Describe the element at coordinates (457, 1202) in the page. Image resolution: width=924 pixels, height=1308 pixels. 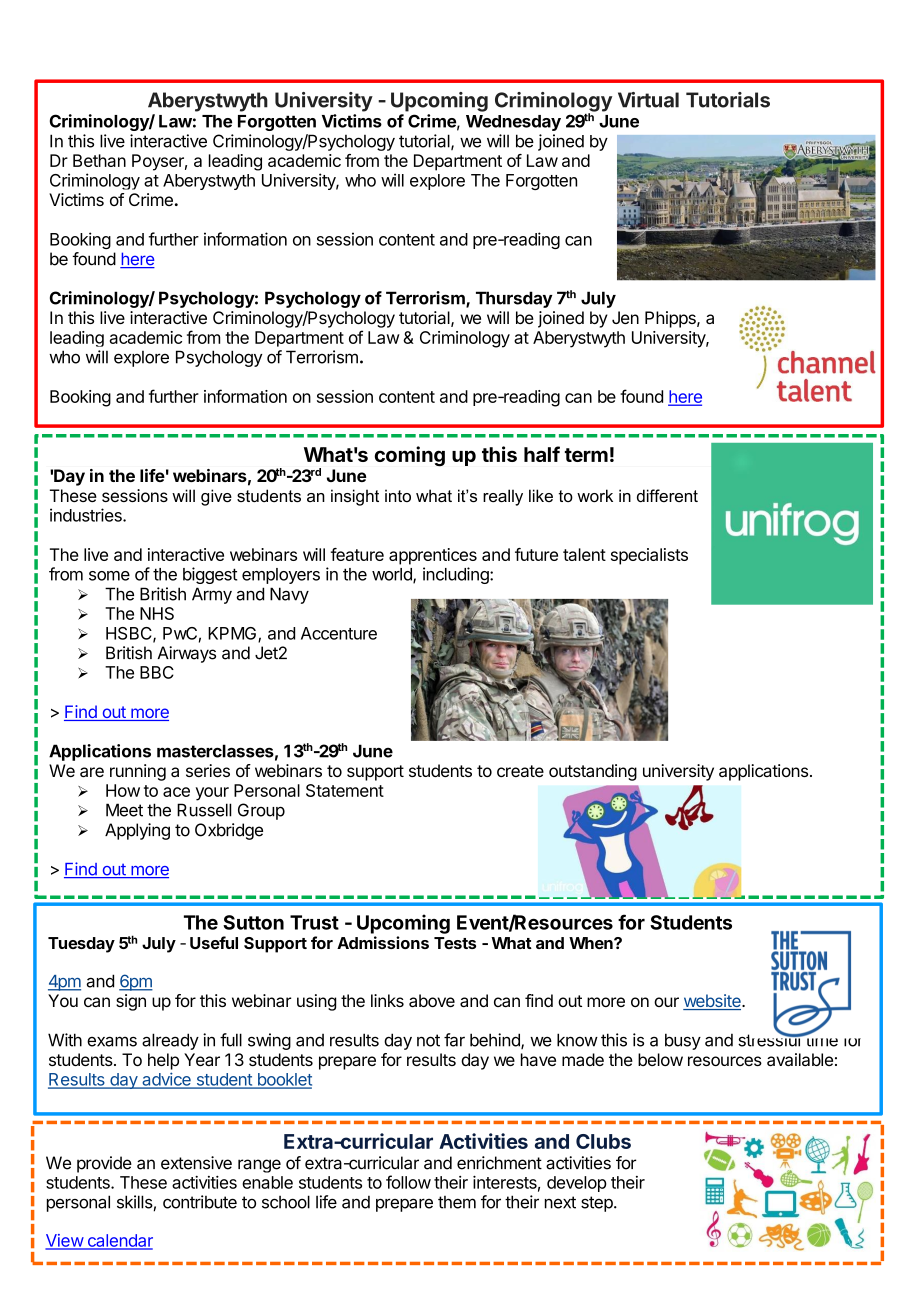
I see `them` at that location.
